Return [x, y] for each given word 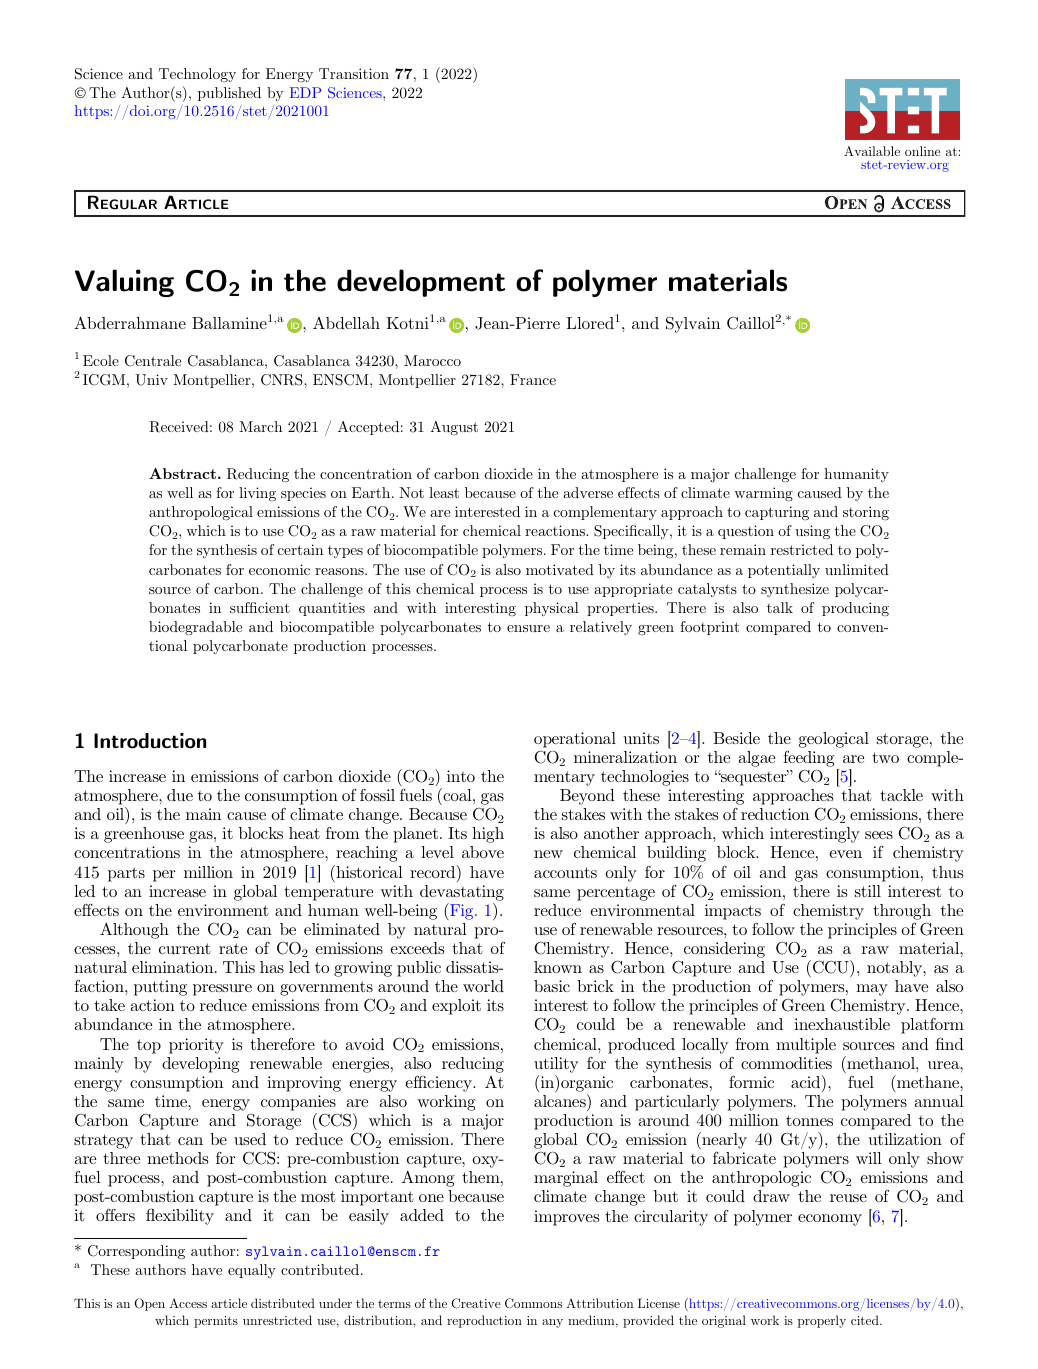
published [229, 94]
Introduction [150, 741]
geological [834, 740]
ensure [528, 628]
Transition [354, 73]
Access [188, 1303]
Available [872, 151]
